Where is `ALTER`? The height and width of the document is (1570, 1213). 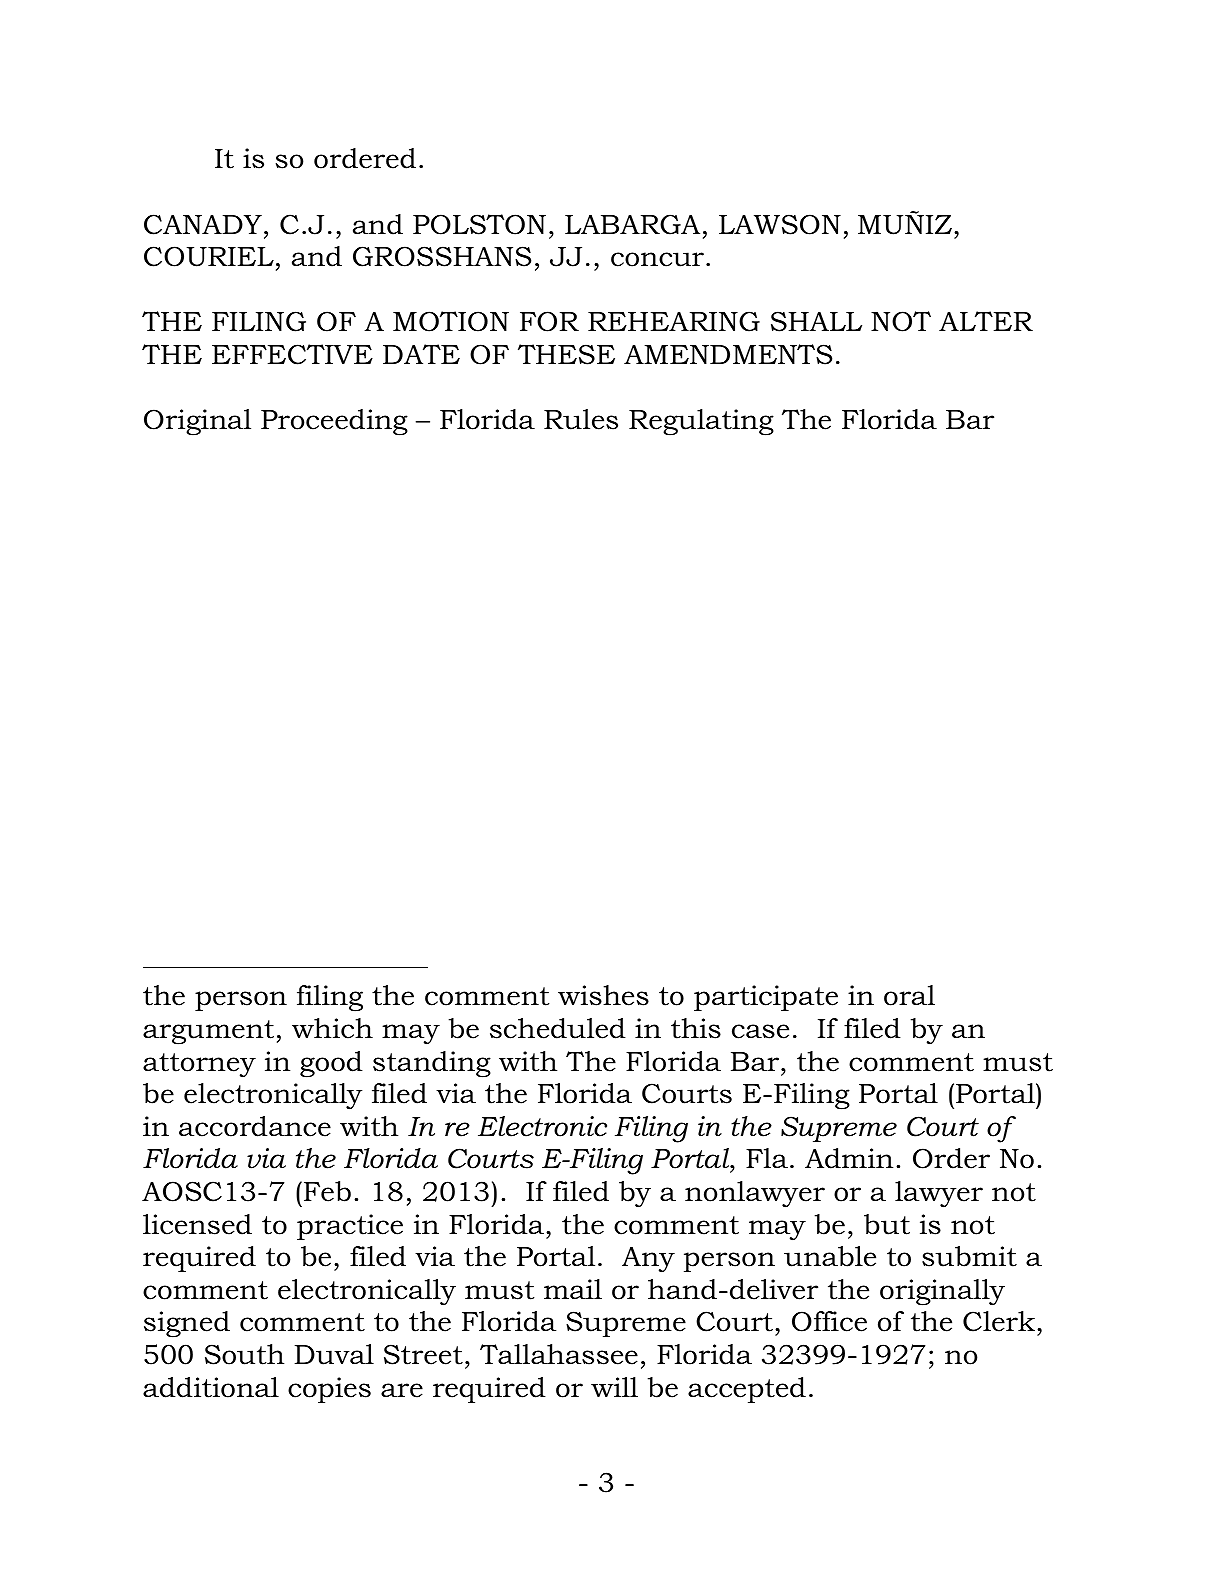
ALTER is located at coordinates (986, 321).
